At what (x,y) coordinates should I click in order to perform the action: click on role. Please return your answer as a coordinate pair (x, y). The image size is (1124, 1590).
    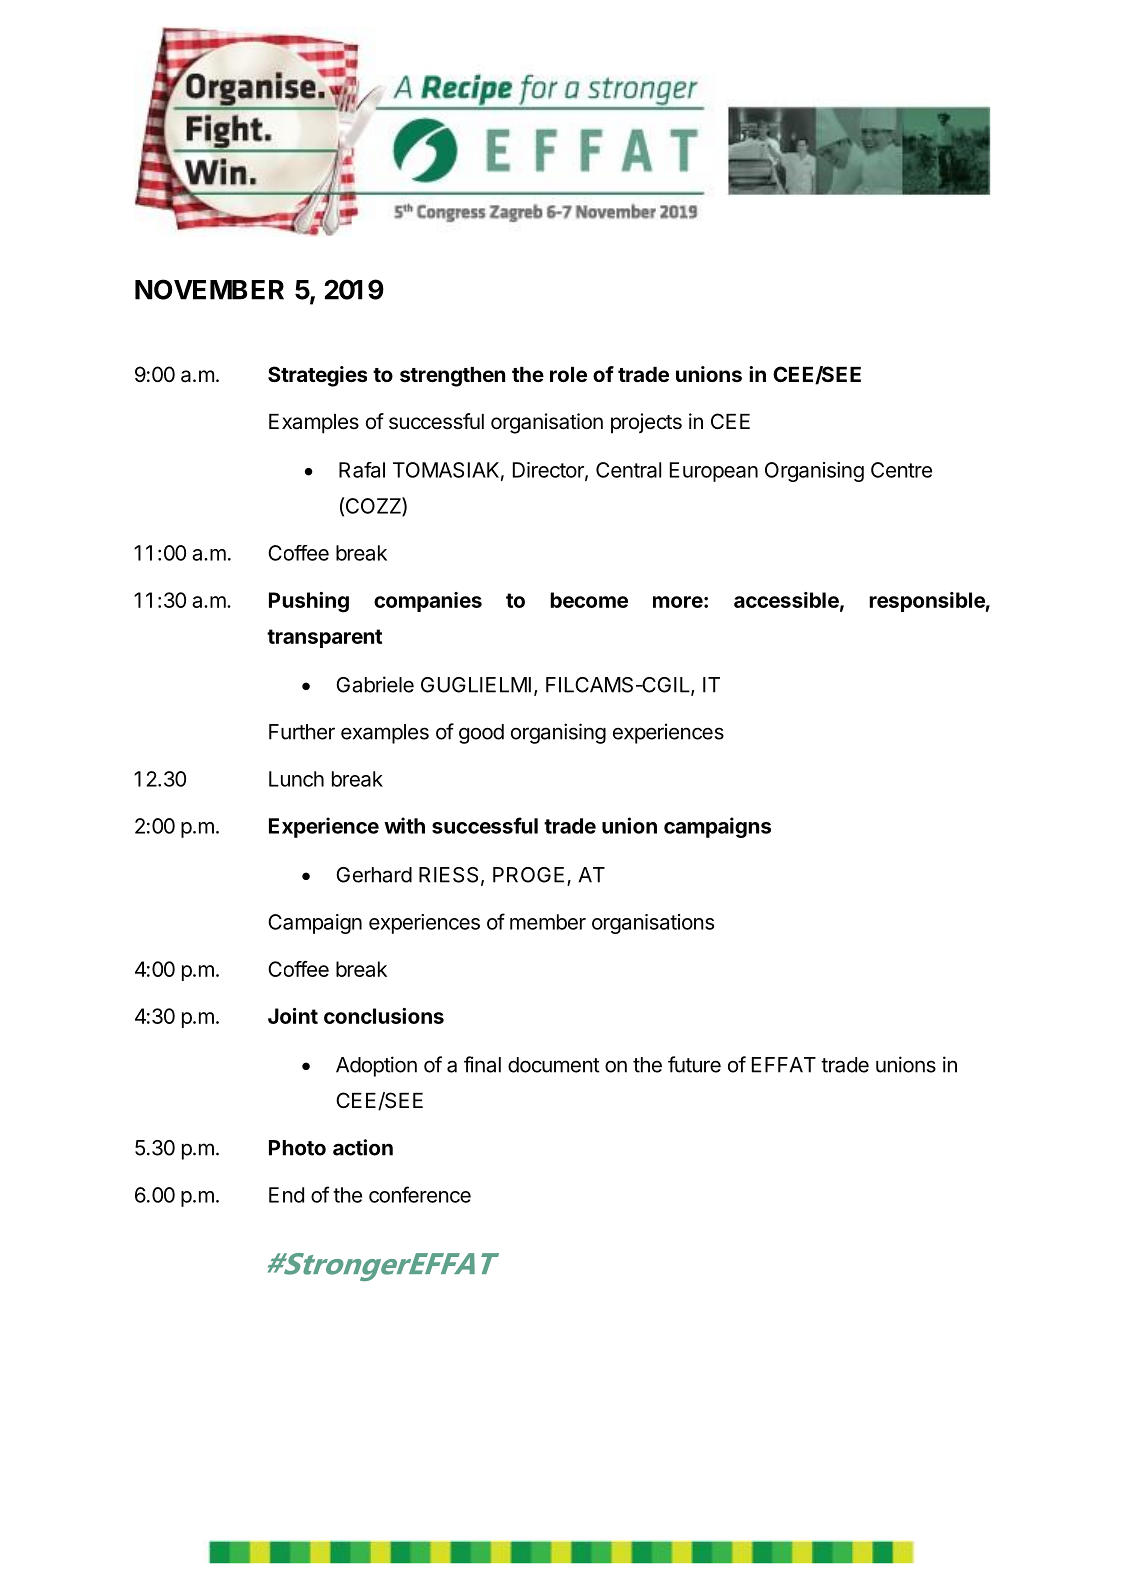
    Looking at the image, I should click on (568, 374).
